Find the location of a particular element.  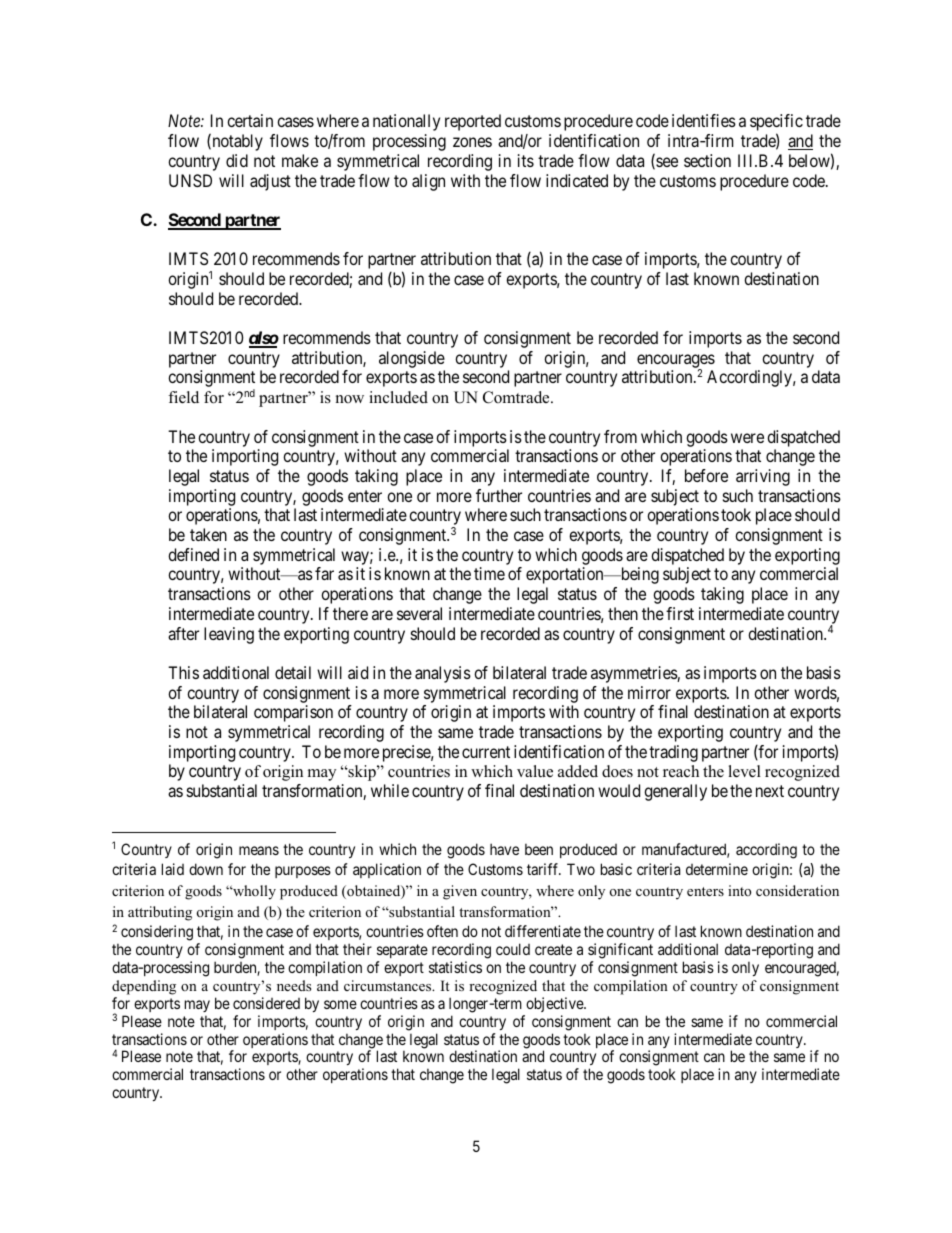

zones is located at coordinates (472, 142).
